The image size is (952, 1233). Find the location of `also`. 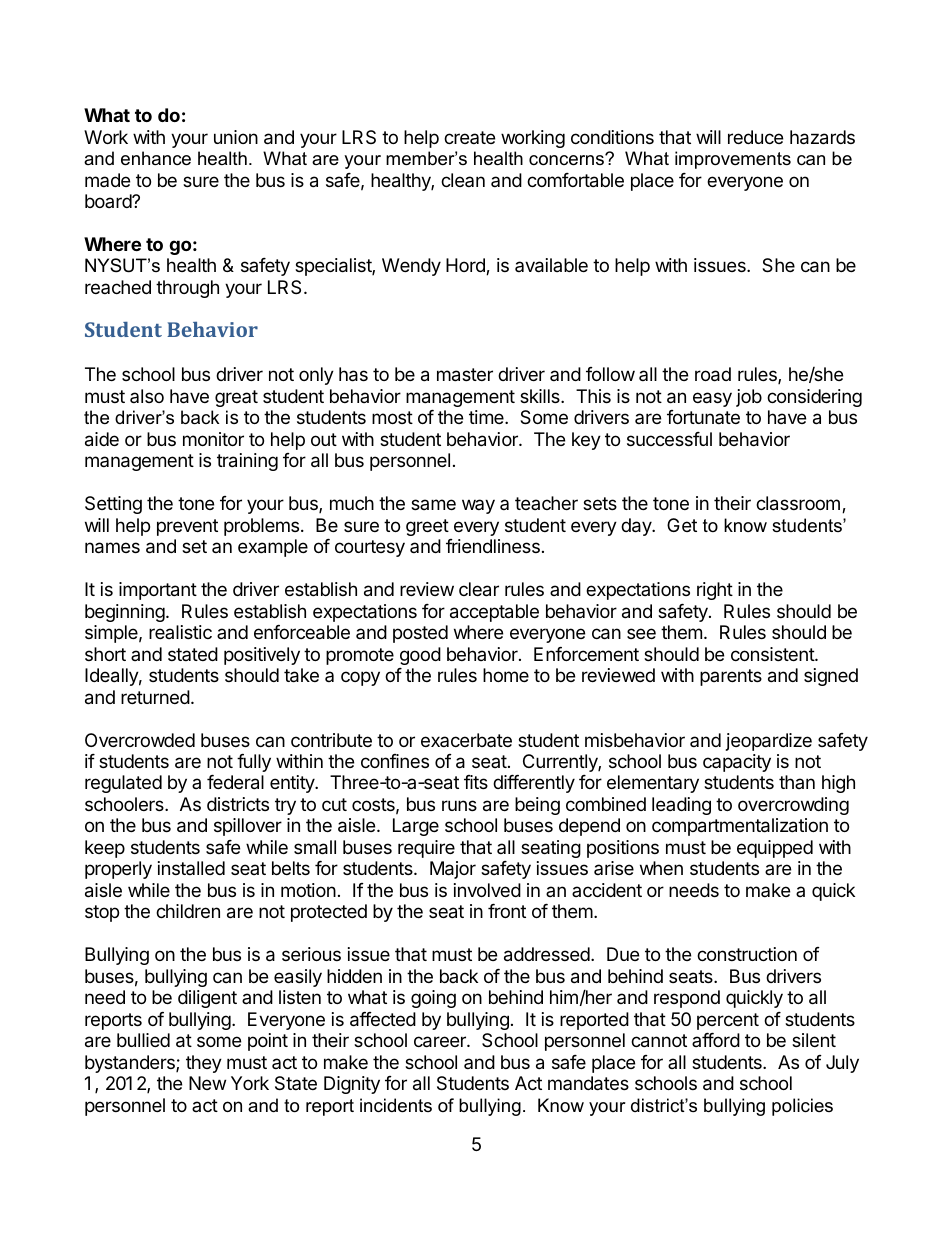

also is located at coordinates (147, 396).
